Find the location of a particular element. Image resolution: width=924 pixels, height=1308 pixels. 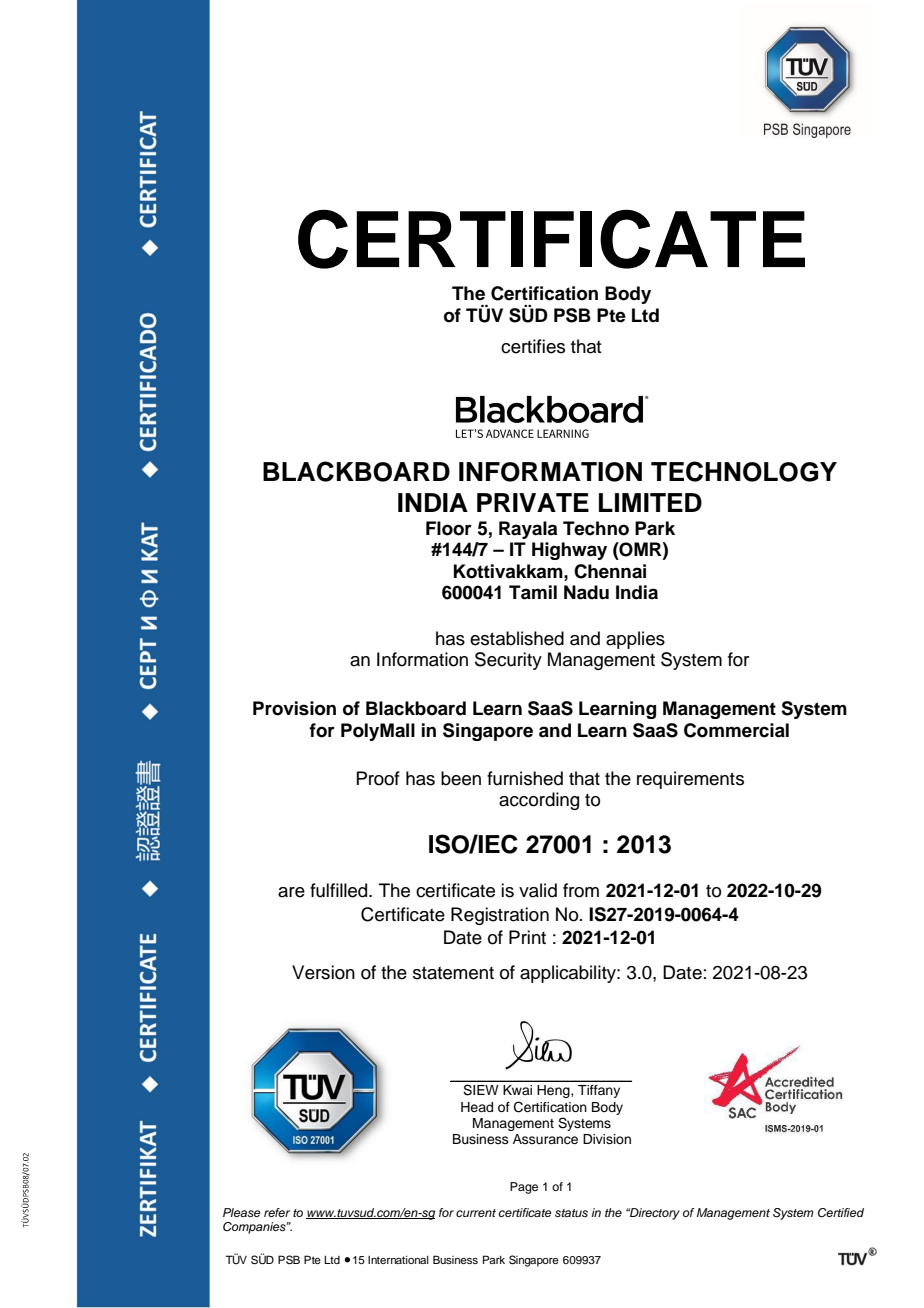

LIMITED is located at coordinates (650, 502).
